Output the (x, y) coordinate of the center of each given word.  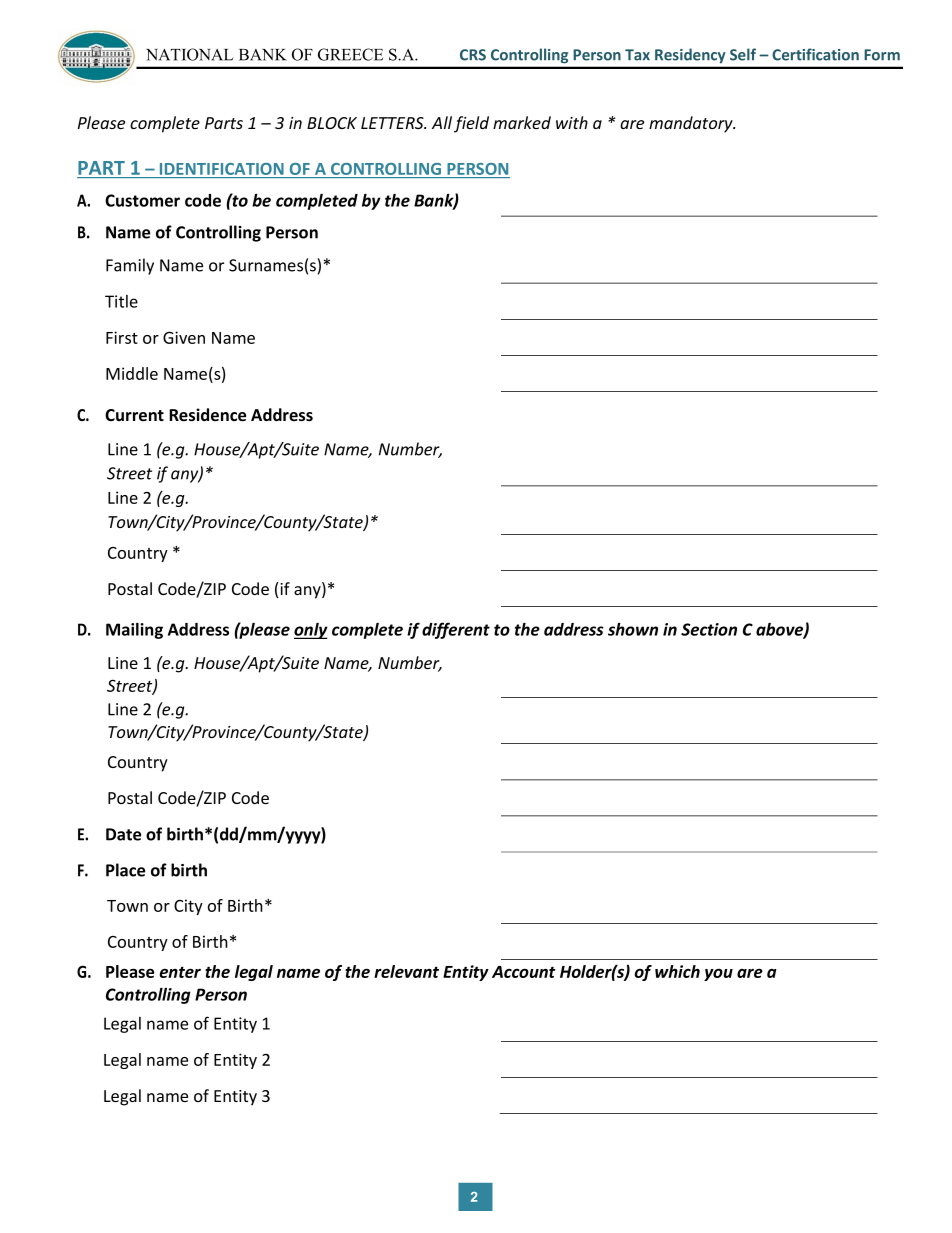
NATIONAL (190, 54)
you (718, 974)
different (456, 630)
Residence (207, 415)
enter (180, 972)
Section (709, 629)
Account (524, 972)
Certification (815, 54)
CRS (473, 55)
